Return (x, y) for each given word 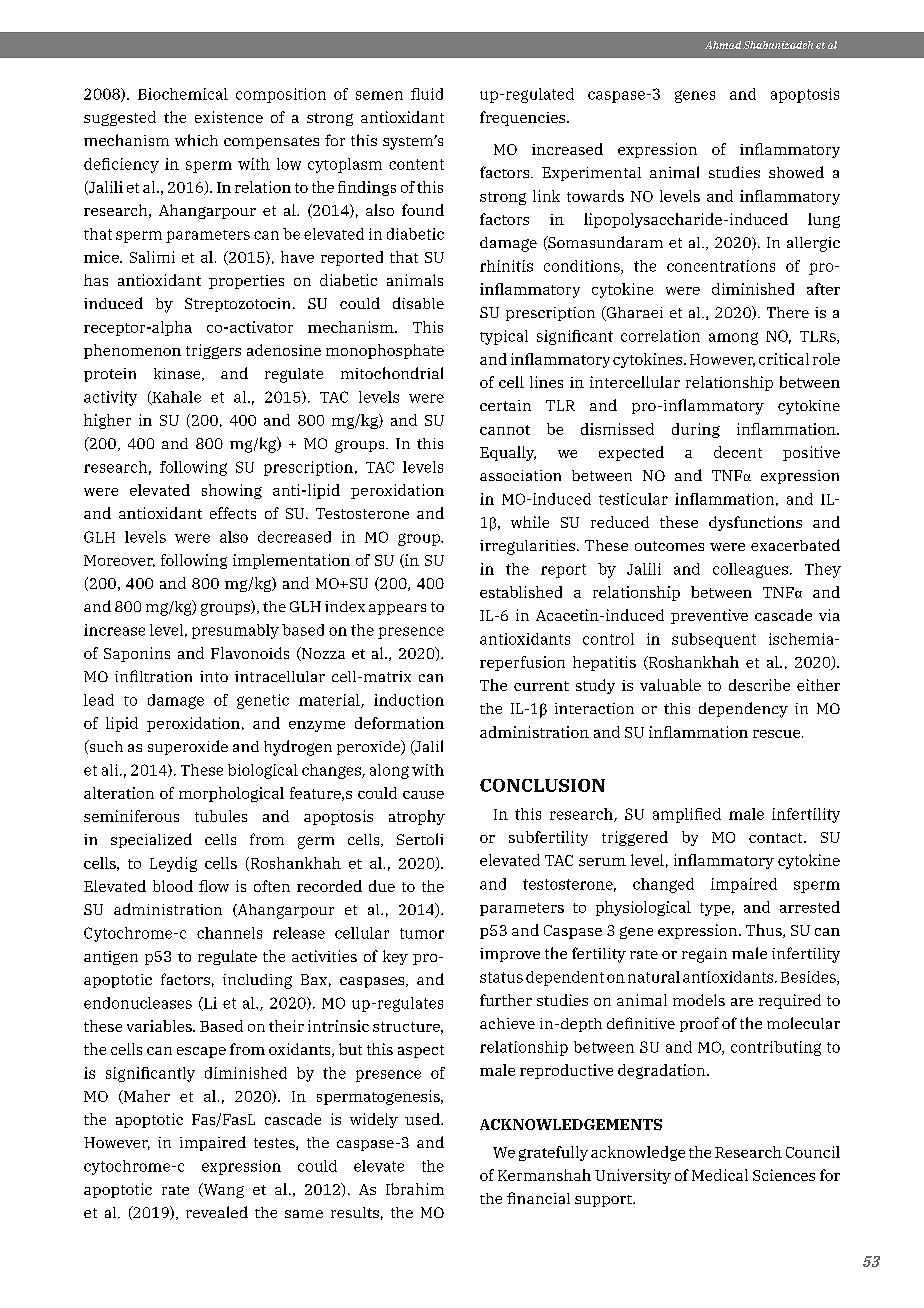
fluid (427, 94)
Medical (720, 1175)
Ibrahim (415, 1189)
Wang (222, 1190)
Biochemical (183, 94)
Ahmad (723, 45)
